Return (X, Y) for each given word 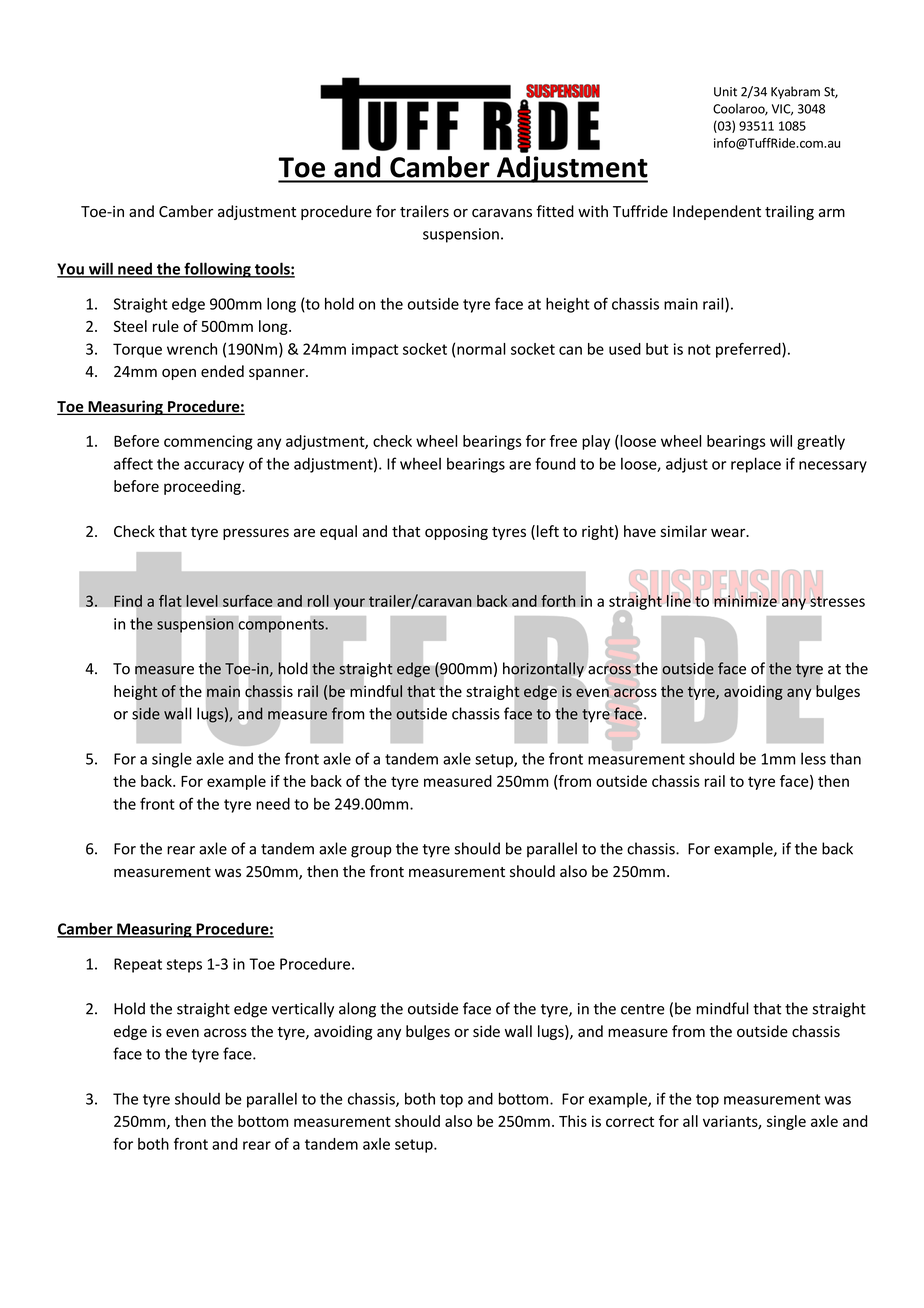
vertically (303, 1010)
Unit (725, 92)
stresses (837, 600)
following (217, 270)
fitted (555, 211)
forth (558, 601)
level (202, 601)
